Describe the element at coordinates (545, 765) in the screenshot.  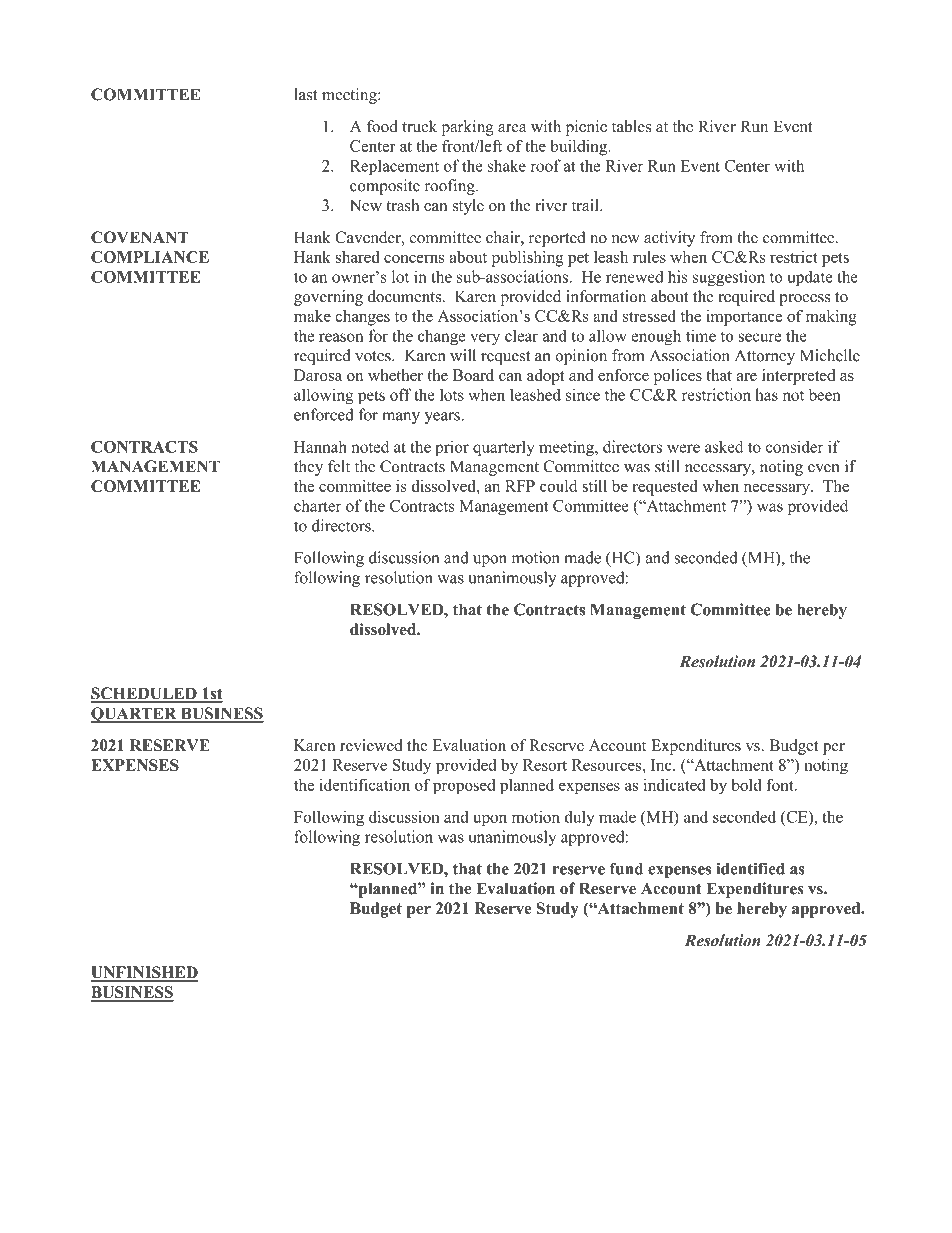
I see `Resort` at that location.
